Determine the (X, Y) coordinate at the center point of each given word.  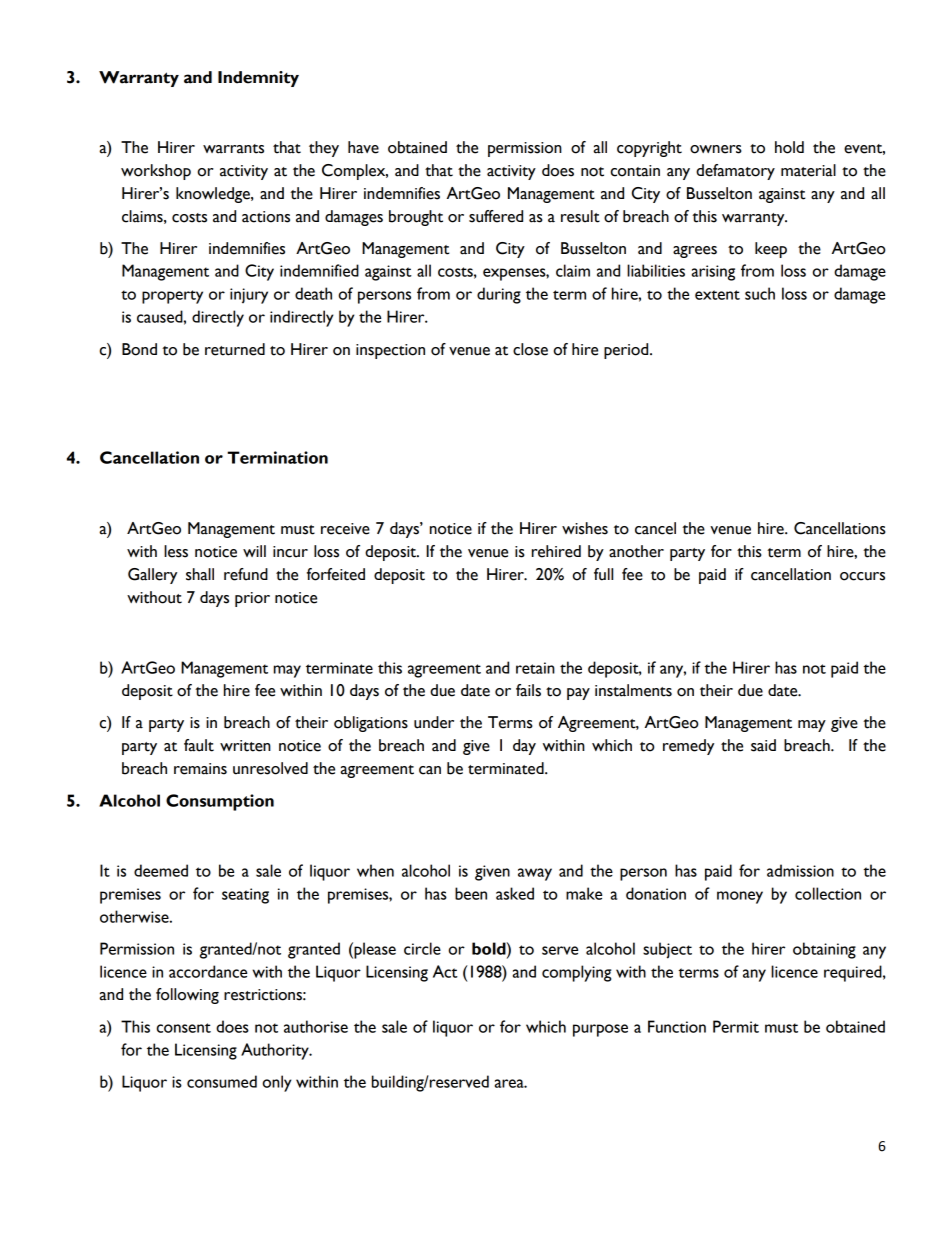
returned (235, 349)
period (627, 351)
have (363, 147)
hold (789, 147)
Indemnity (258, 79)
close (530, 349)
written (245, 746)
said (763, 745)
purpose (600, 1030)
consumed (222, 1081)
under (434, 722)
